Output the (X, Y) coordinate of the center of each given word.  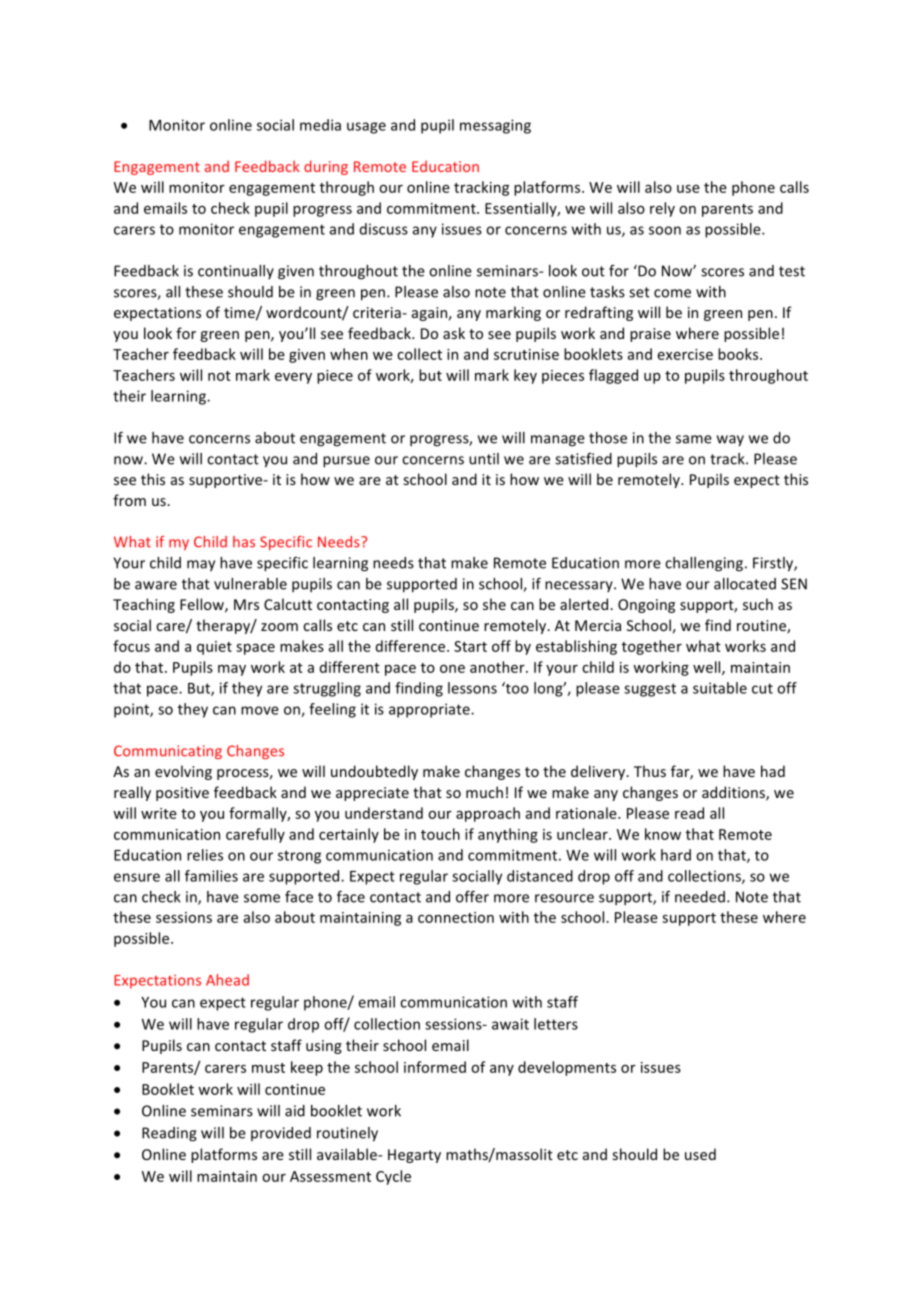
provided (281, 1134)
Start (470, 646)
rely (662, 209)
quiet (214, 648)
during (326, 167)
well (708, 668)
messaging (495, 126)
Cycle (393, 1177)
